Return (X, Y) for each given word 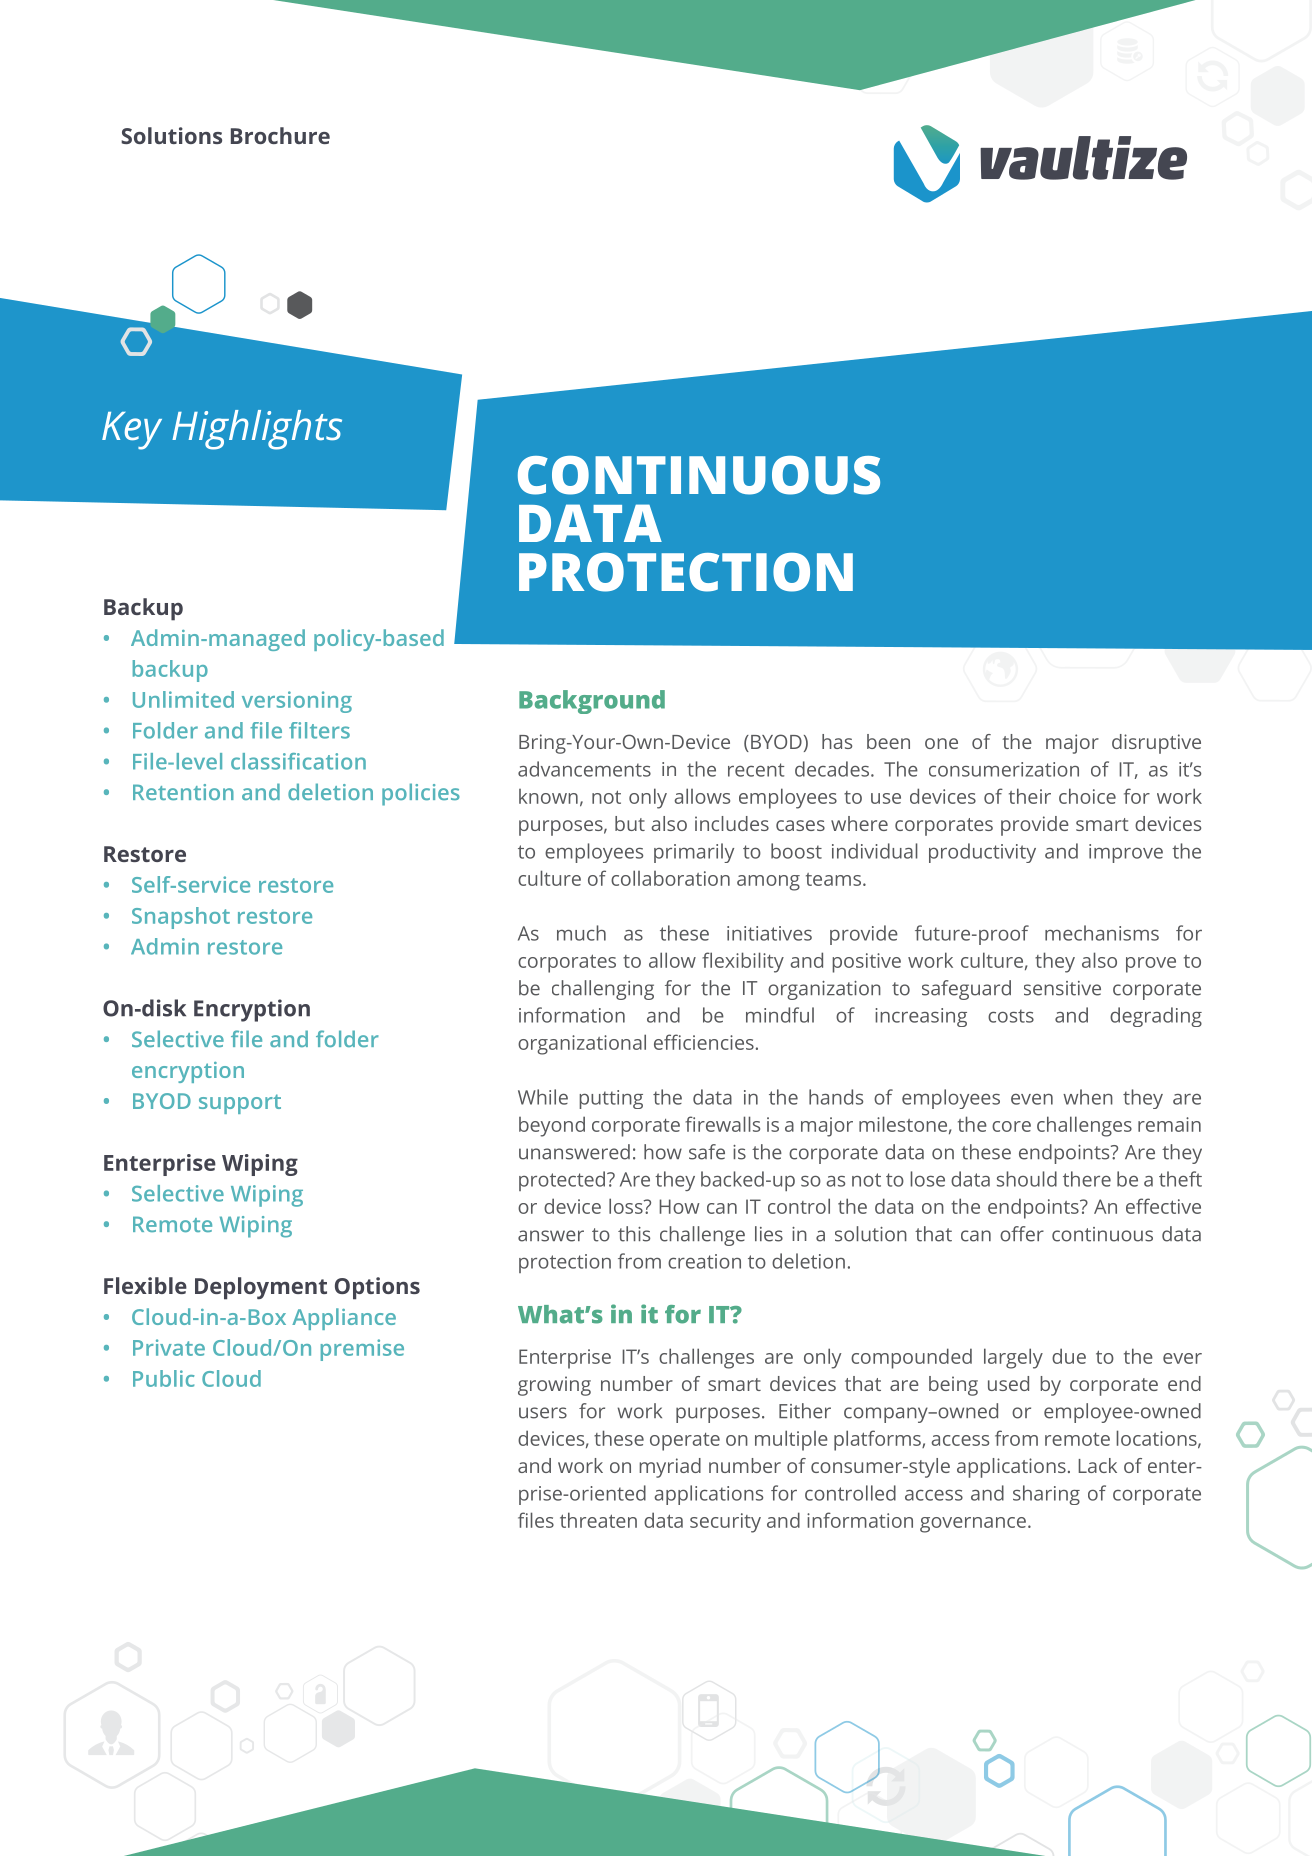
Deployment (261, 1288)
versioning (297, 702)
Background (592, 702)
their (1030, 796)
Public (164, 1378)
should (1027, 1179)
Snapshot (181, 918)
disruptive (1156, 744)
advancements (584, 769)
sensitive (1062, 988)
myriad (670, 1468)
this (634, 1234)
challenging (603, 990)
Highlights (257, 430)
